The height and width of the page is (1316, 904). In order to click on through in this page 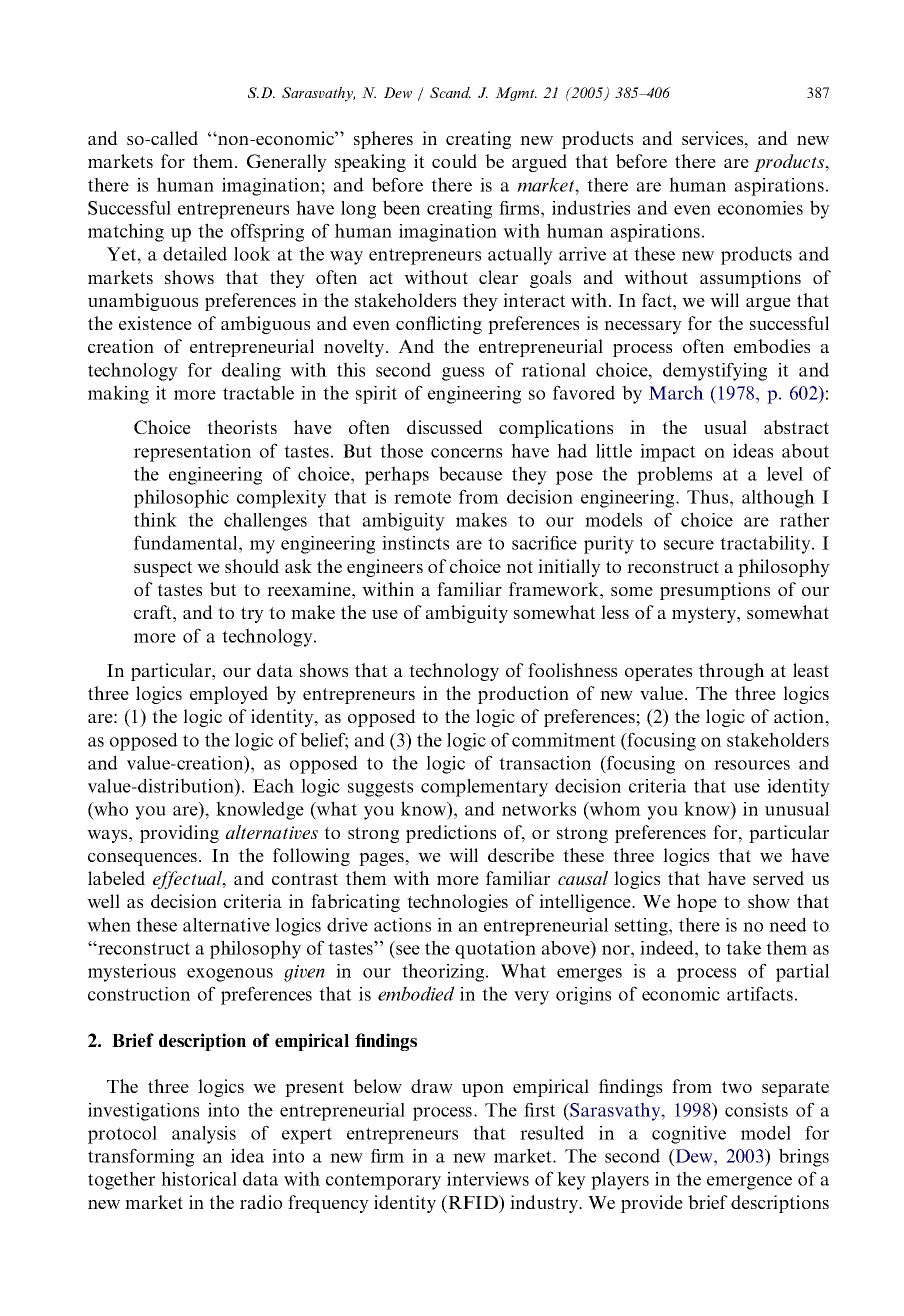, I will do `click(732, 672)`.
